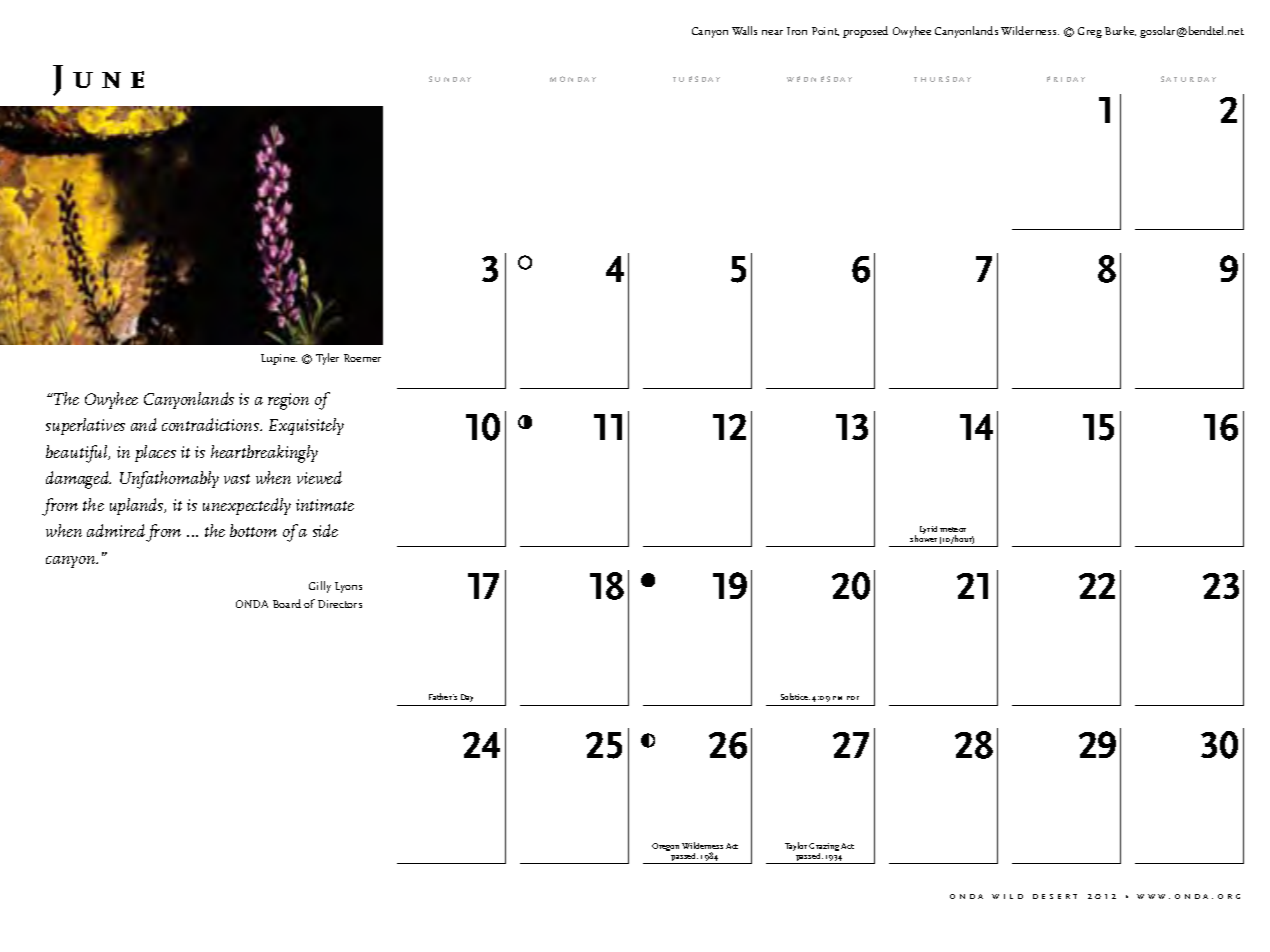  Describe the element at coordinates (362, 358) in the page. I see `Roemer` at that location.
